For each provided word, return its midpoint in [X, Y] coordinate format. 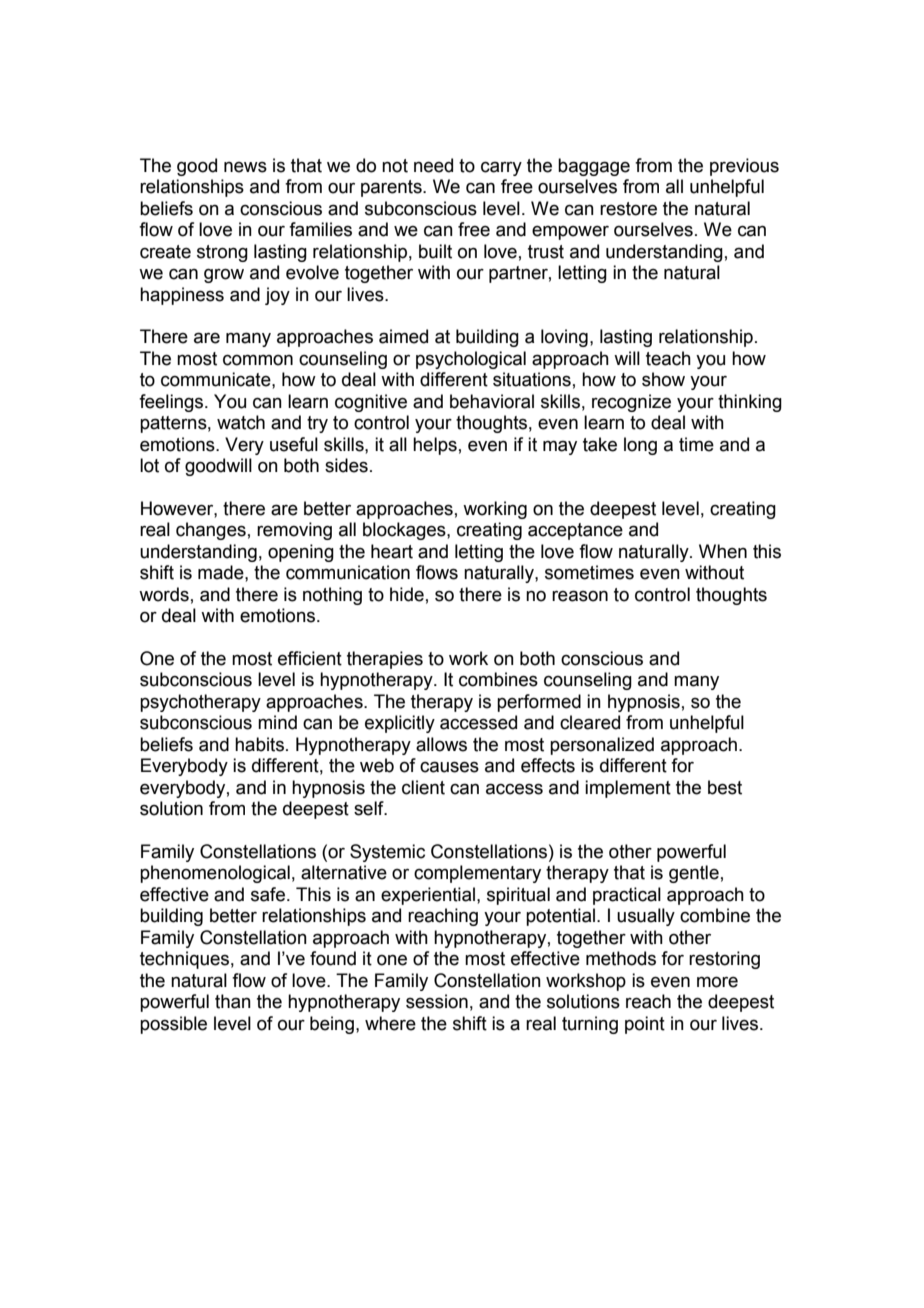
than [233, 1001]
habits [259, 744]
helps [435, 446]
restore [628, 209]
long [640, 446]
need [433, 165]
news [245, 167]
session [437, 1001]
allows [441, 744]
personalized [602, 746]
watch [241, 422]
